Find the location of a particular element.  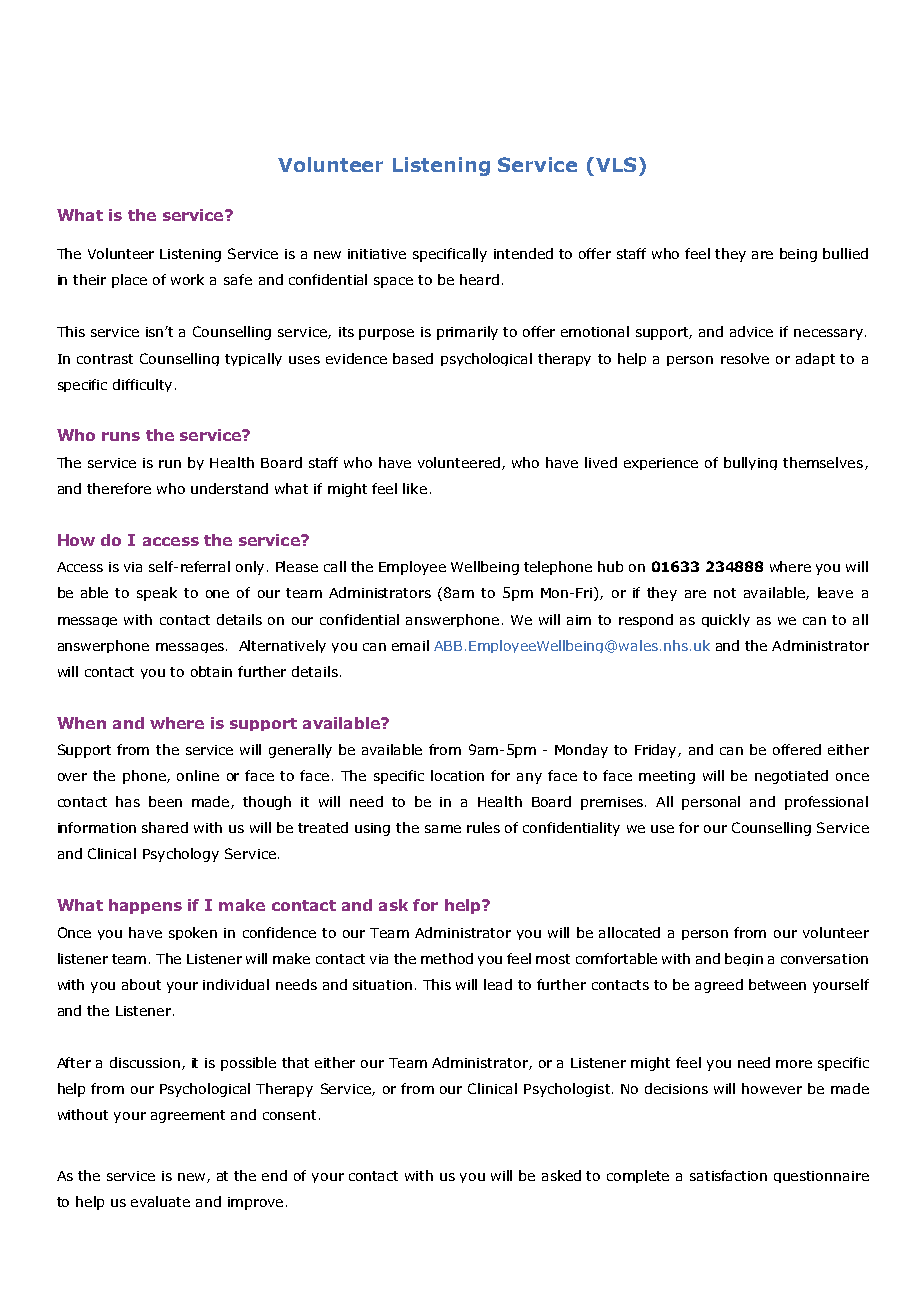

evaluate is located at coordinates (160, 1201).
